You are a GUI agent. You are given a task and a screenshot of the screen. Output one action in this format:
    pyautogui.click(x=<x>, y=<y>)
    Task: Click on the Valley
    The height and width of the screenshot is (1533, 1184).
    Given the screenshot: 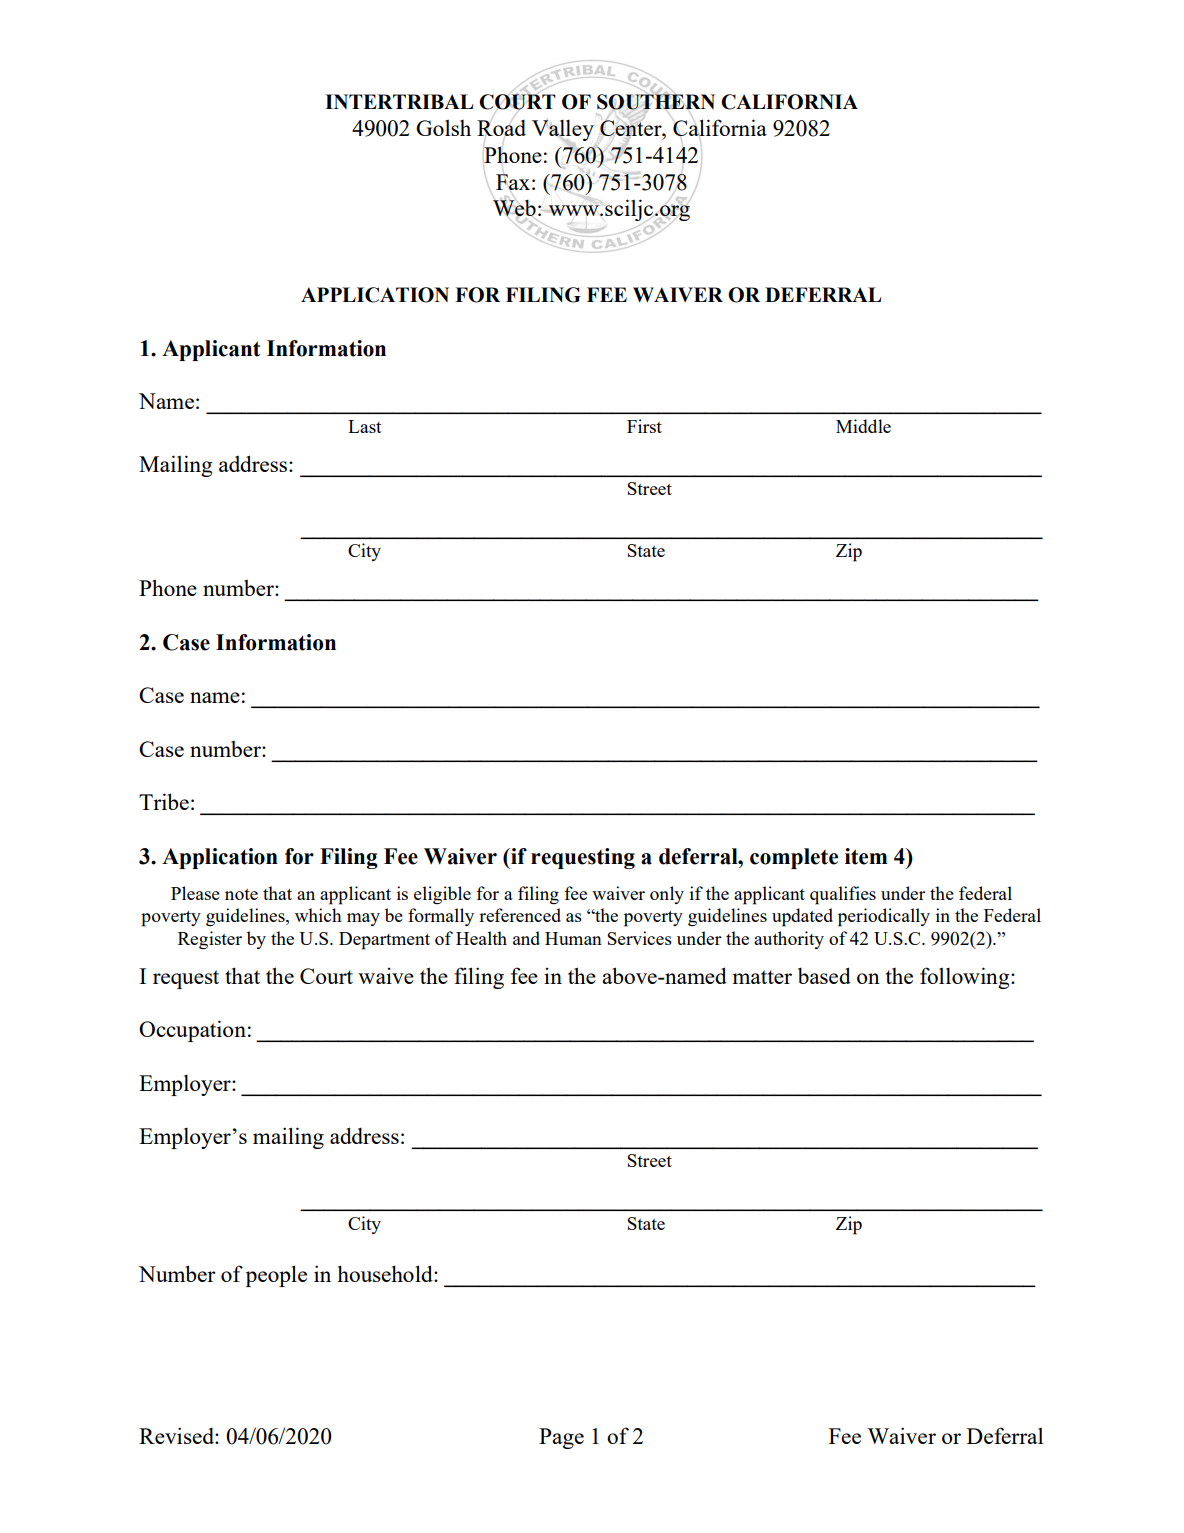 What is the action you would take?
    pyautogui.click(x=563, y=132)
